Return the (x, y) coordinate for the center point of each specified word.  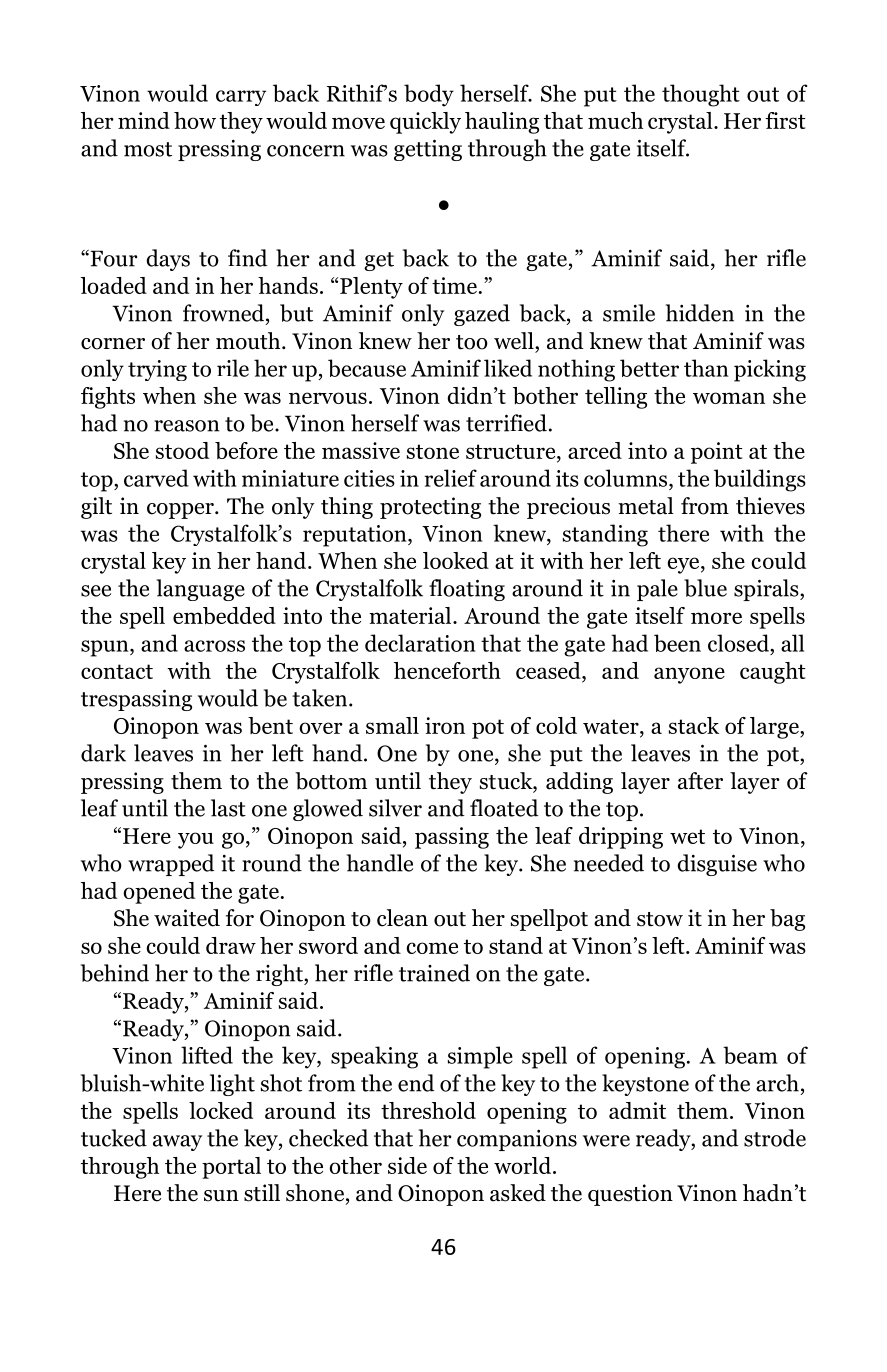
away (177, 1143)
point (717, 453)
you (196, 840)
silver (395, 808)
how (195, 120)
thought (701, 95)
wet (687, 836)
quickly (425, 123)
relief (450, 478)
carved (156, 478)
